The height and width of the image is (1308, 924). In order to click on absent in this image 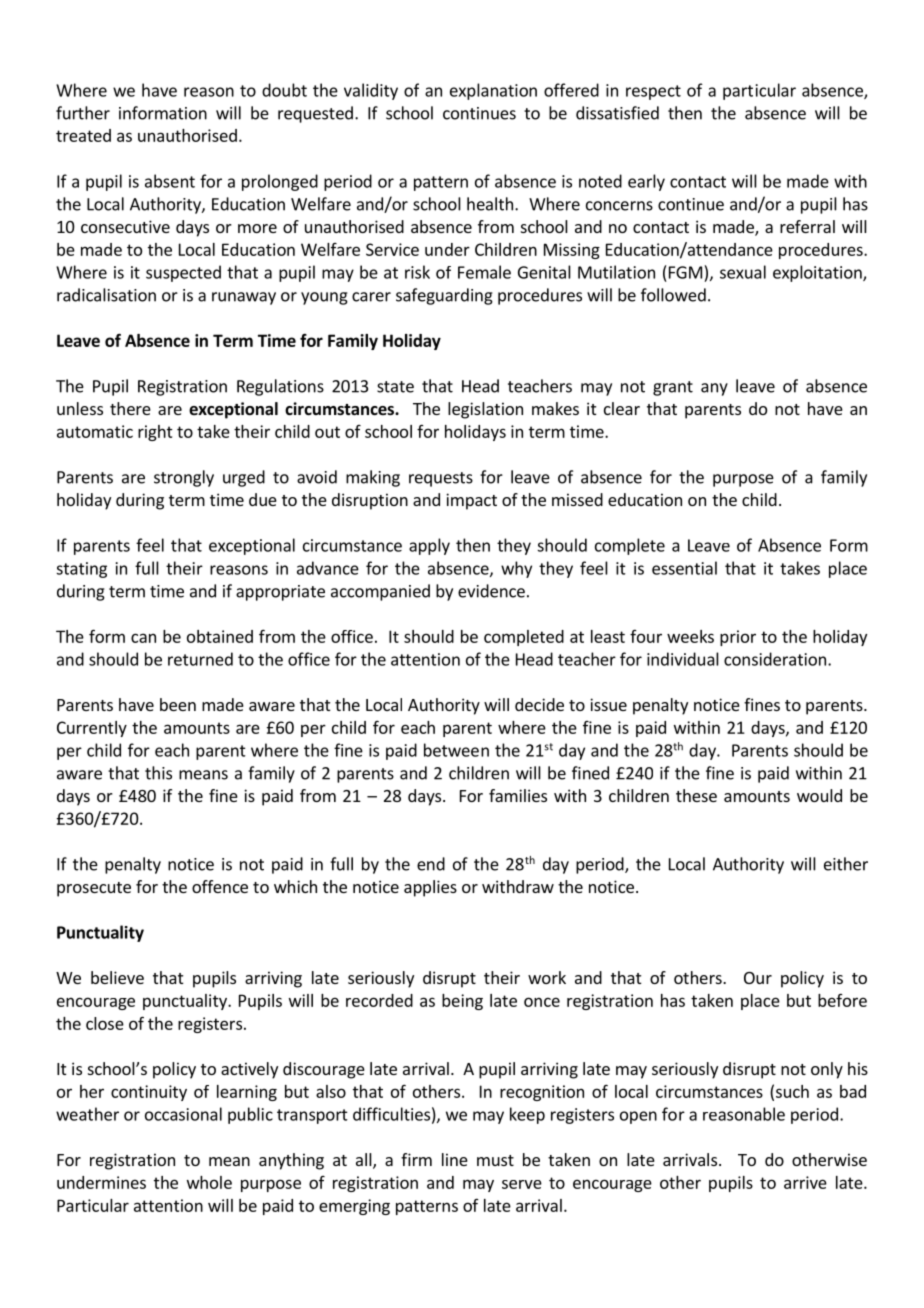, I will do `click(170, 181)`.
